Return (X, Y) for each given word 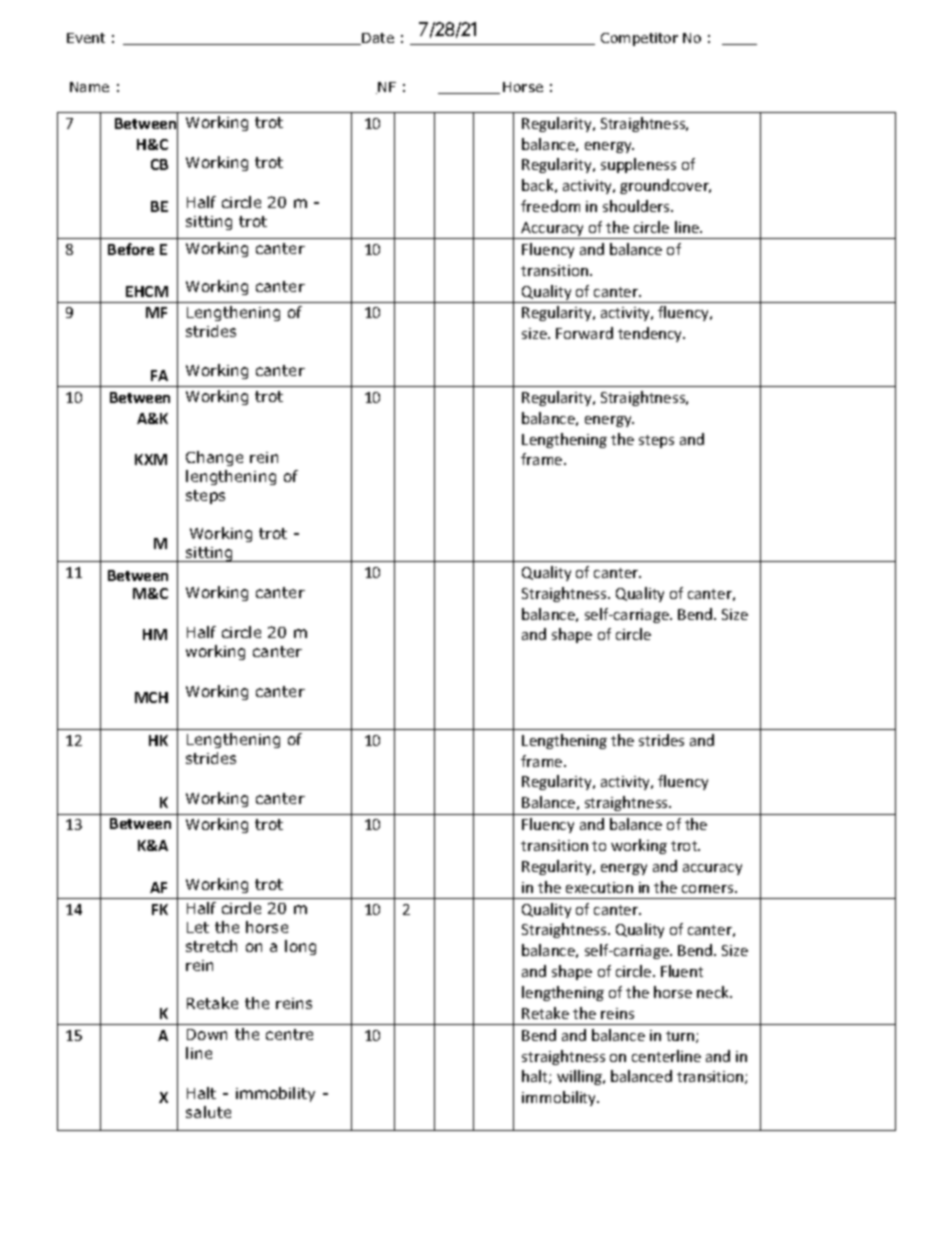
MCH (151, 697)
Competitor (639, 39)
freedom (550, 206)
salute (208, 1112)
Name (89, 87)
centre (289, 1034)
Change (214, 458)
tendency (651, 334)
